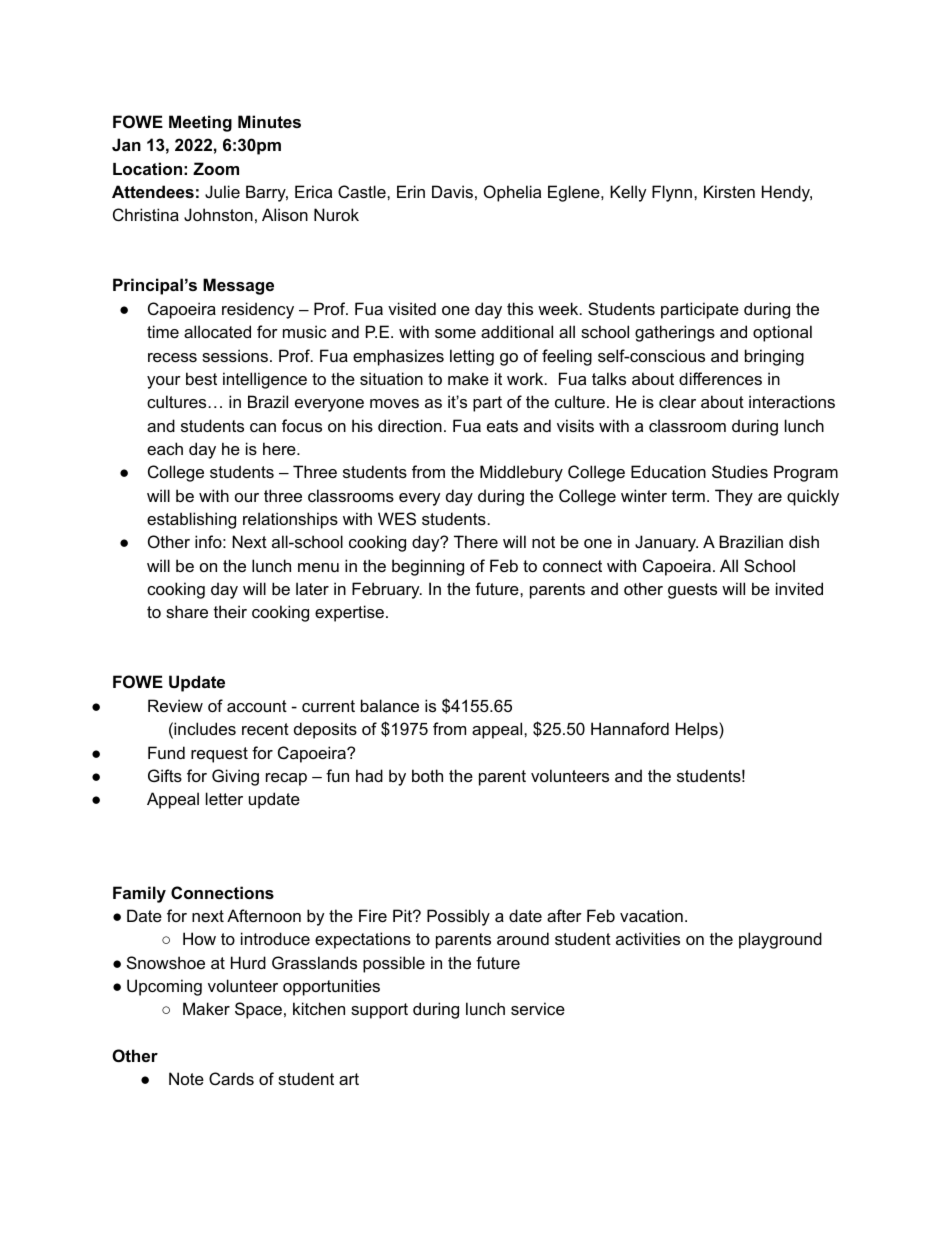  What do you see at coordinates (512, 193) in the screenshot?
I see `Ophelia` at bounding box center [512, 193].
